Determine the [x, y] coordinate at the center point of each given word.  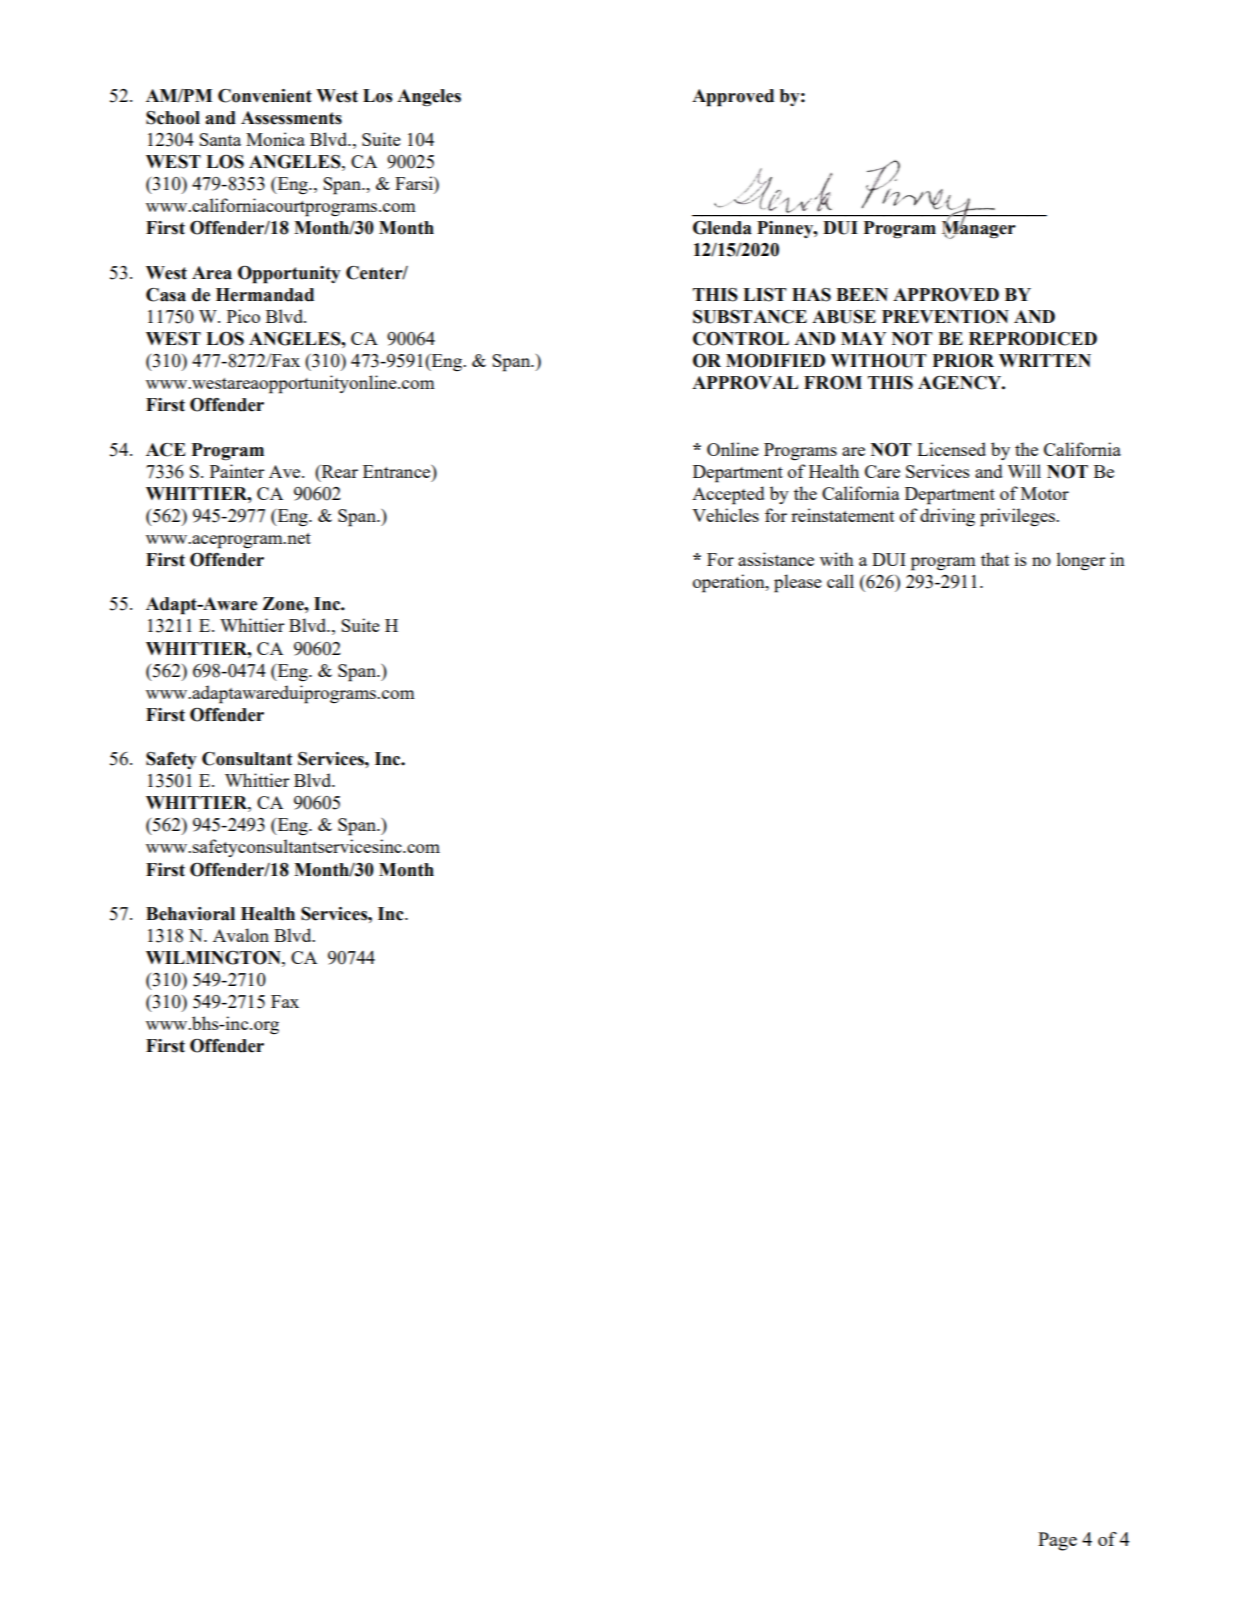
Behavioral [190, 914]
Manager [979, 229]
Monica [275, 139]
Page [1057, 1541]
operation [730, 583]
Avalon [241, 935]
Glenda [722, 228]
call [840, 581]
